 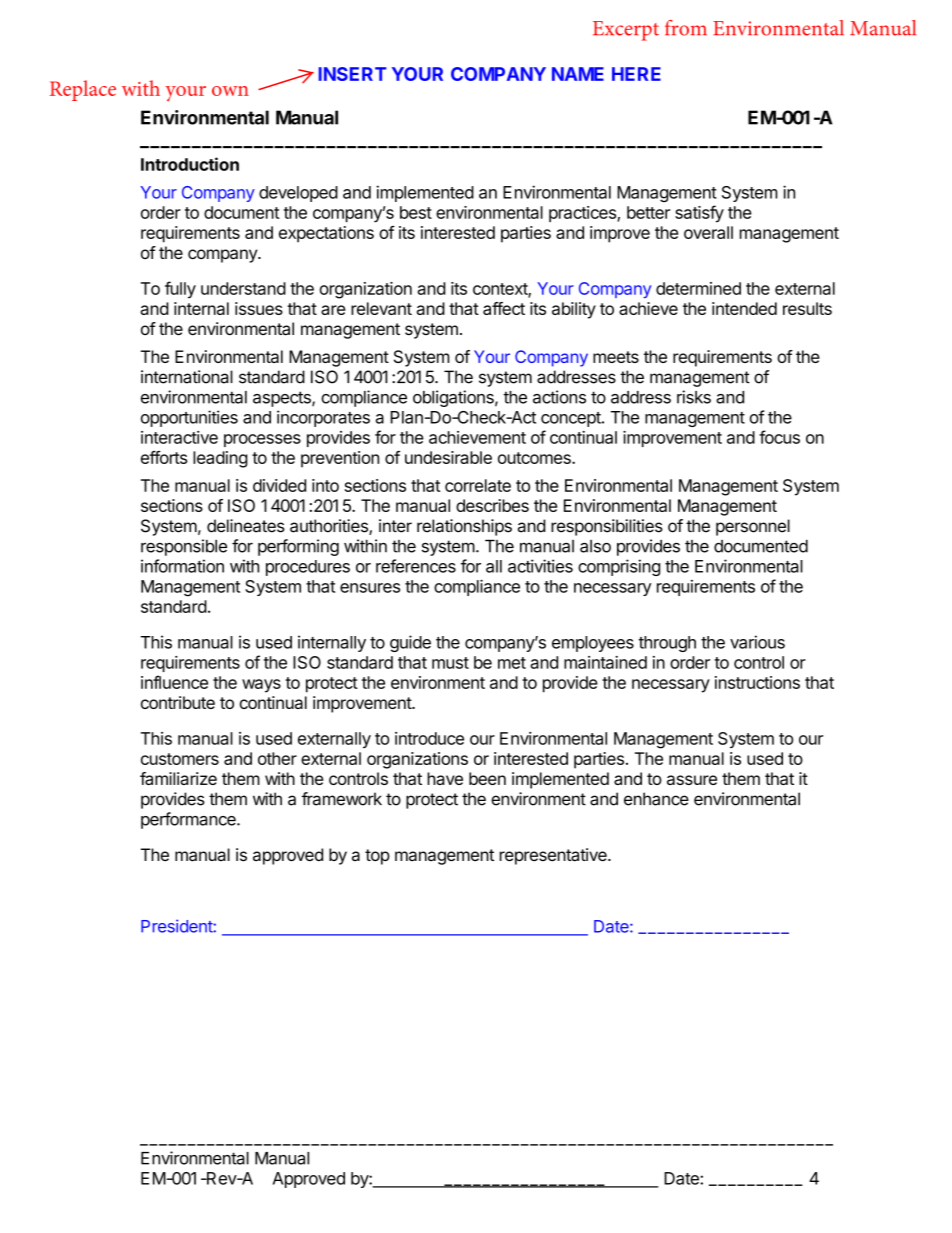 What do you see at coordinates (180, 290) in the screenshot?
I see `fully` at bounding box center [180, 290].
